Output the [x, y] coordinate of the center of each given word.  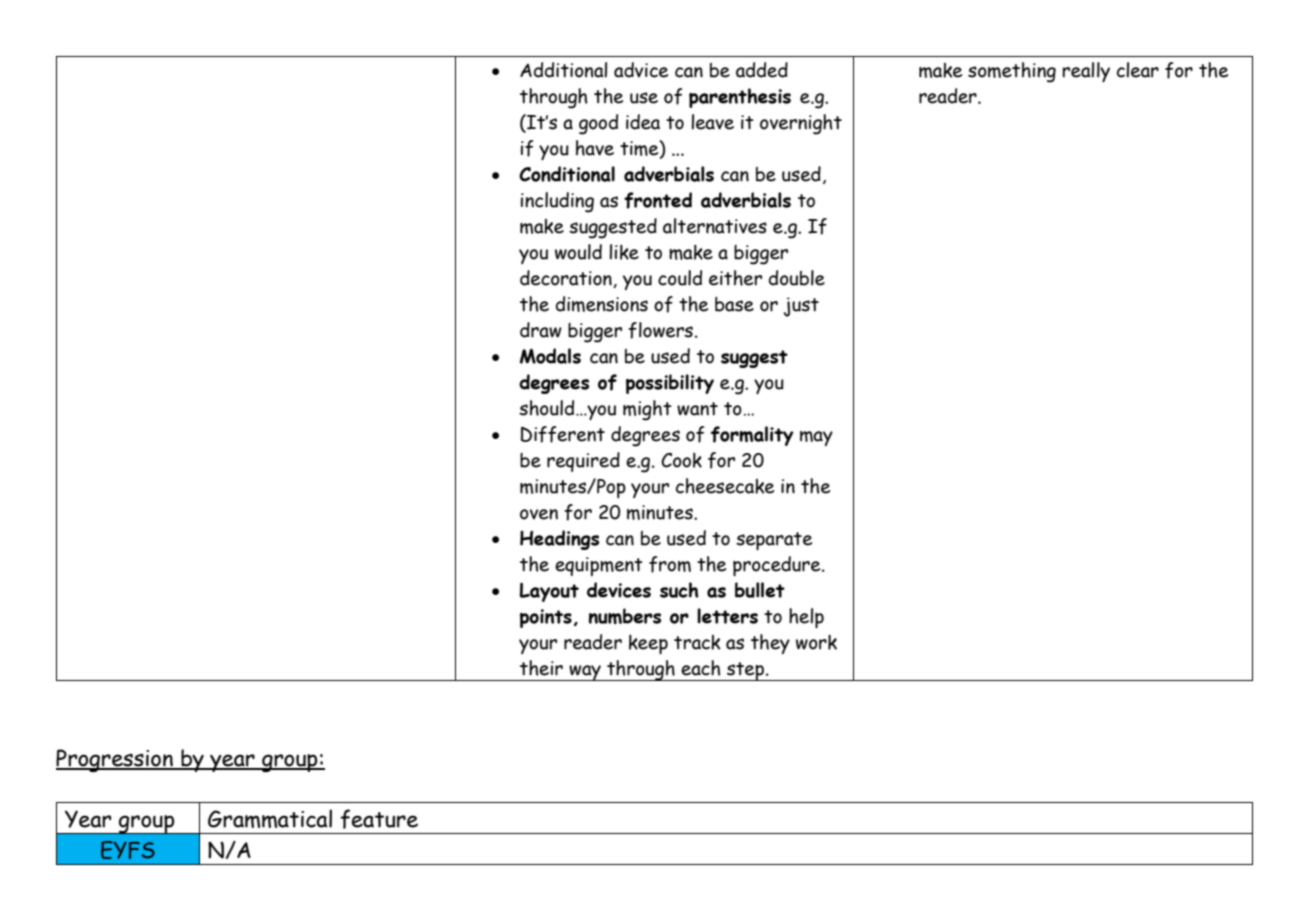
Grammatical [270, 818]
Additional [563, 70]
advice [641, 70]
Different [563, 434]
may [816, 438]
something [1012, 72]
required [583, 462]
